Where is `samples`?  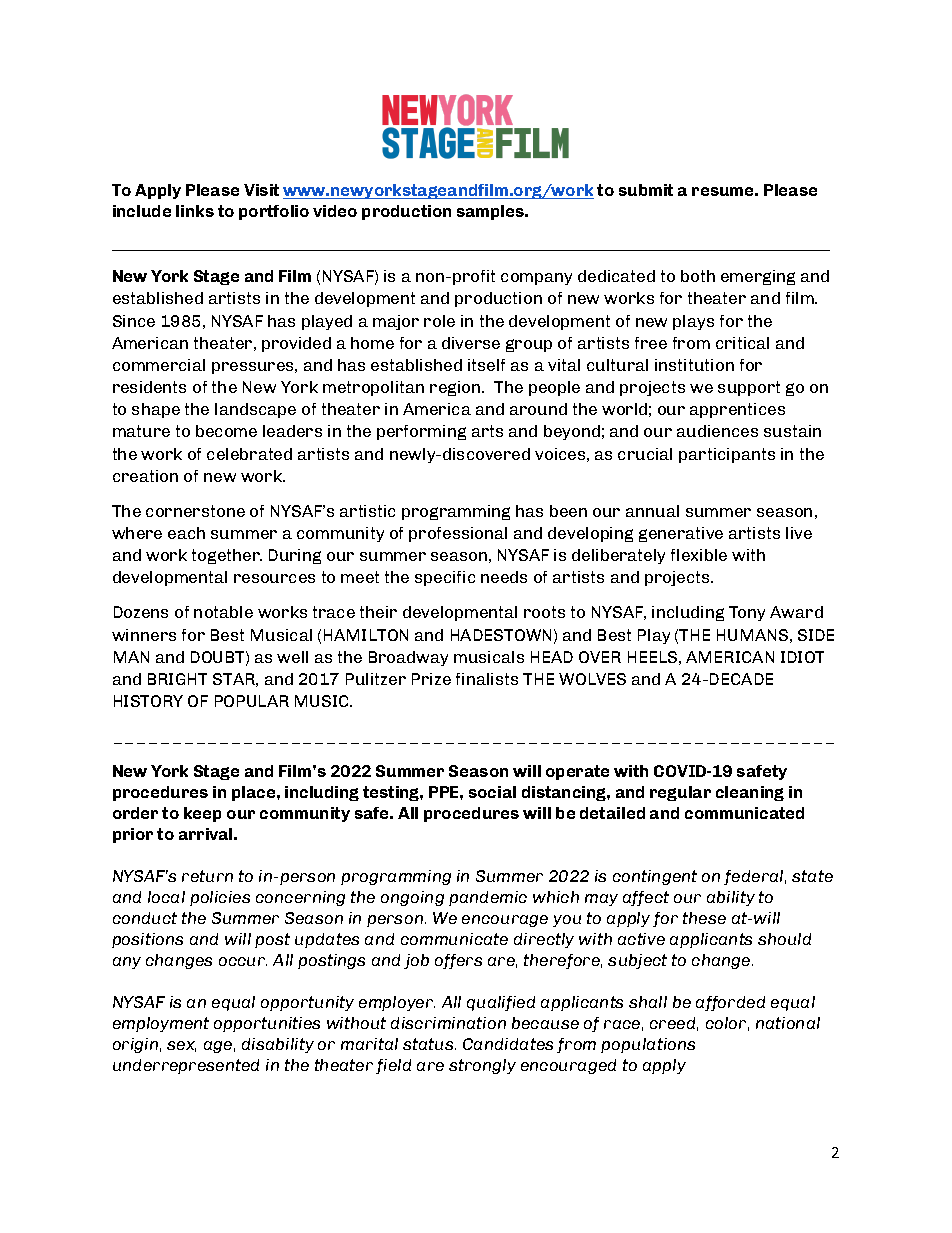 samples is located at coordinates (492, 212).
